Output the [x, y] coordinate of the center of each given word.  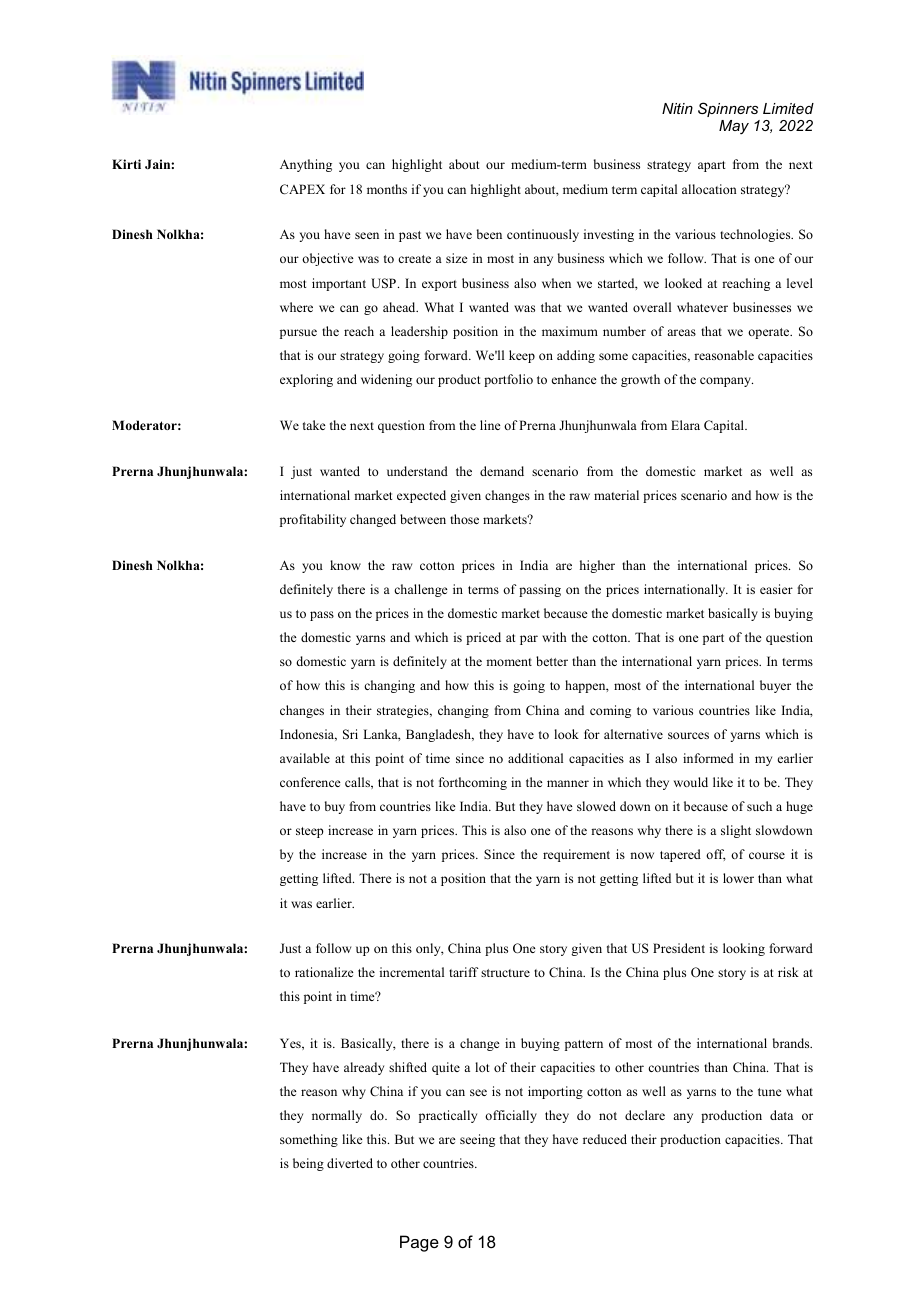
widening [386, 380]
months [387, 189]
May [734, 127]
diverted [350, 1163]
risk [788, 972]
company [726, 382]
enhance [574, 379]
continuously [543, 235]
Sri [350, 734]
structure [505, 973]
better [552, 661]
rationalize [324, 972]
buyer [775, 686]
